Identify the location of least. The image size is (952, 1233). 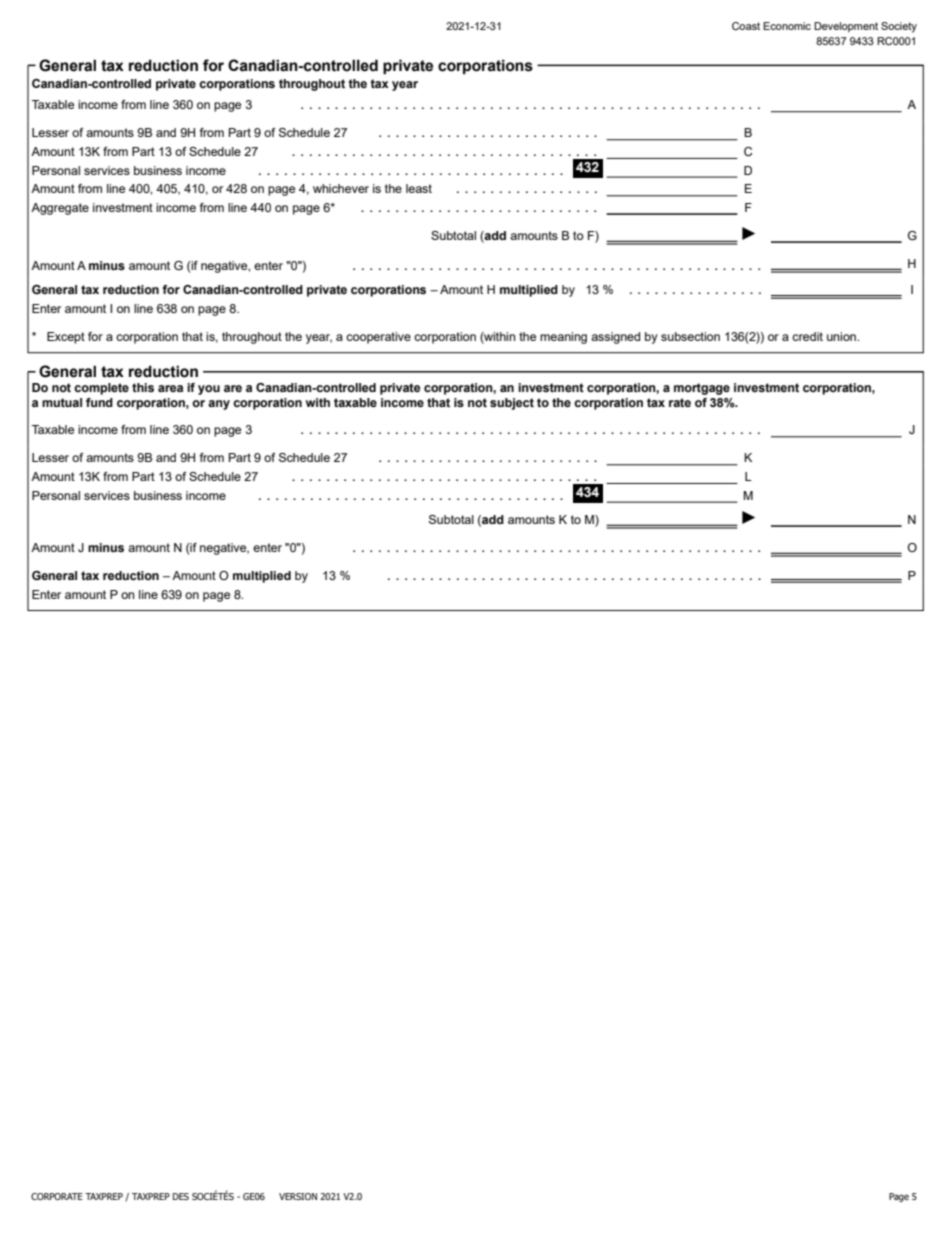
(419, 188).
